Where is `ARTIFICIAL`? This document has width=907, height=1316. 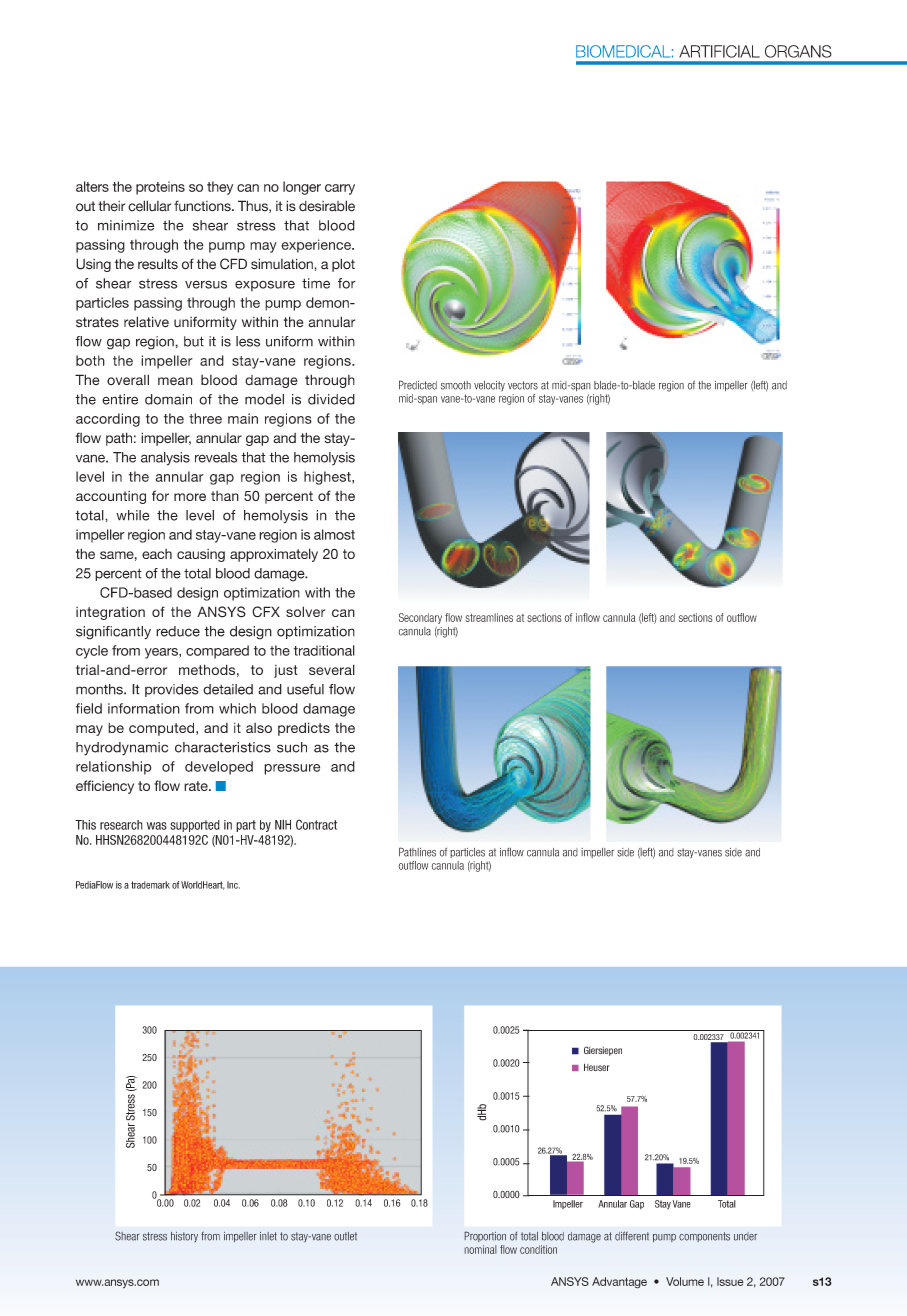
ARTIFICIAL is located at coordinates (719, 51).
